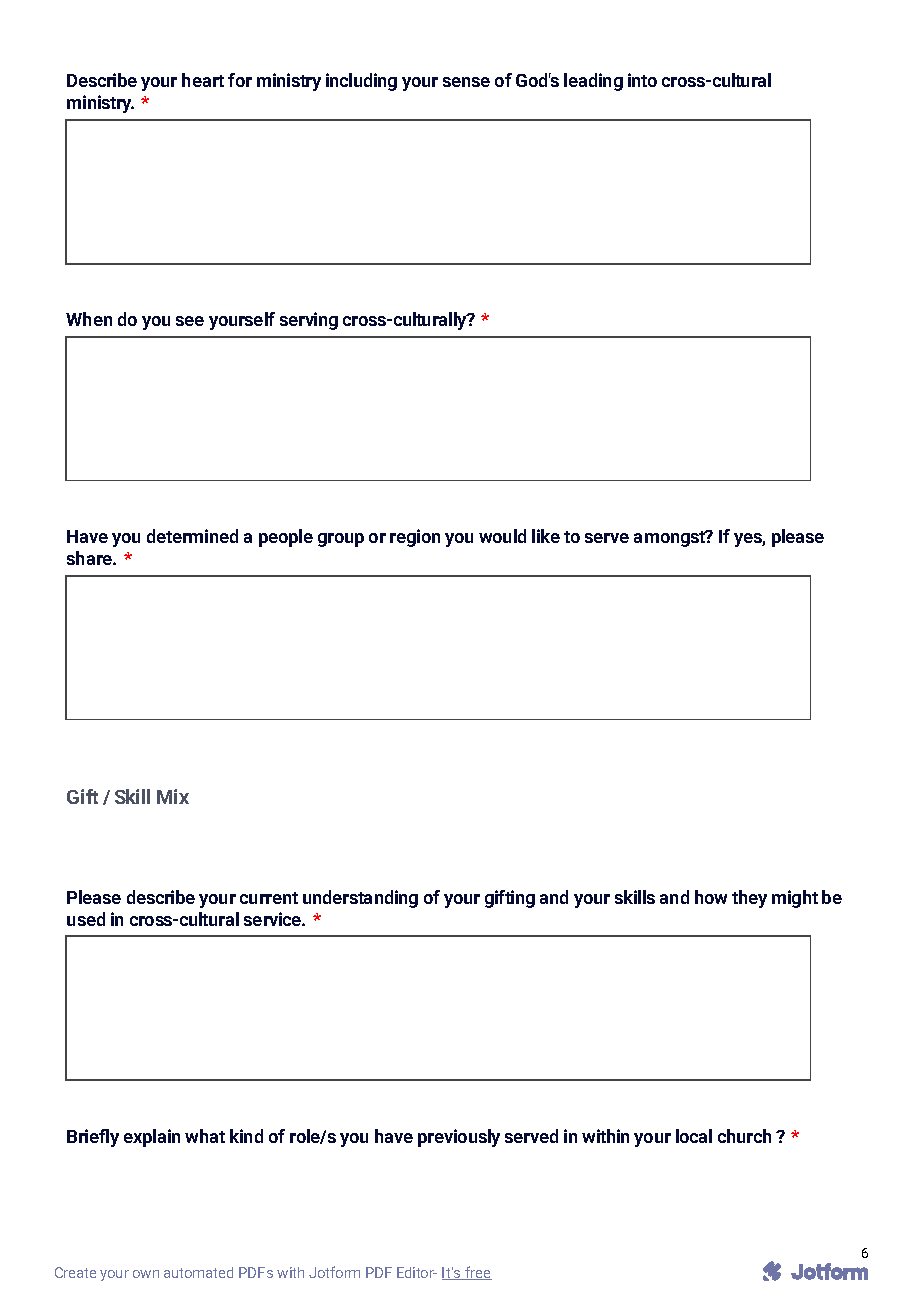  Describe the element at coordinates (477, 1273) in the screenshot. I see `free` at that location.
